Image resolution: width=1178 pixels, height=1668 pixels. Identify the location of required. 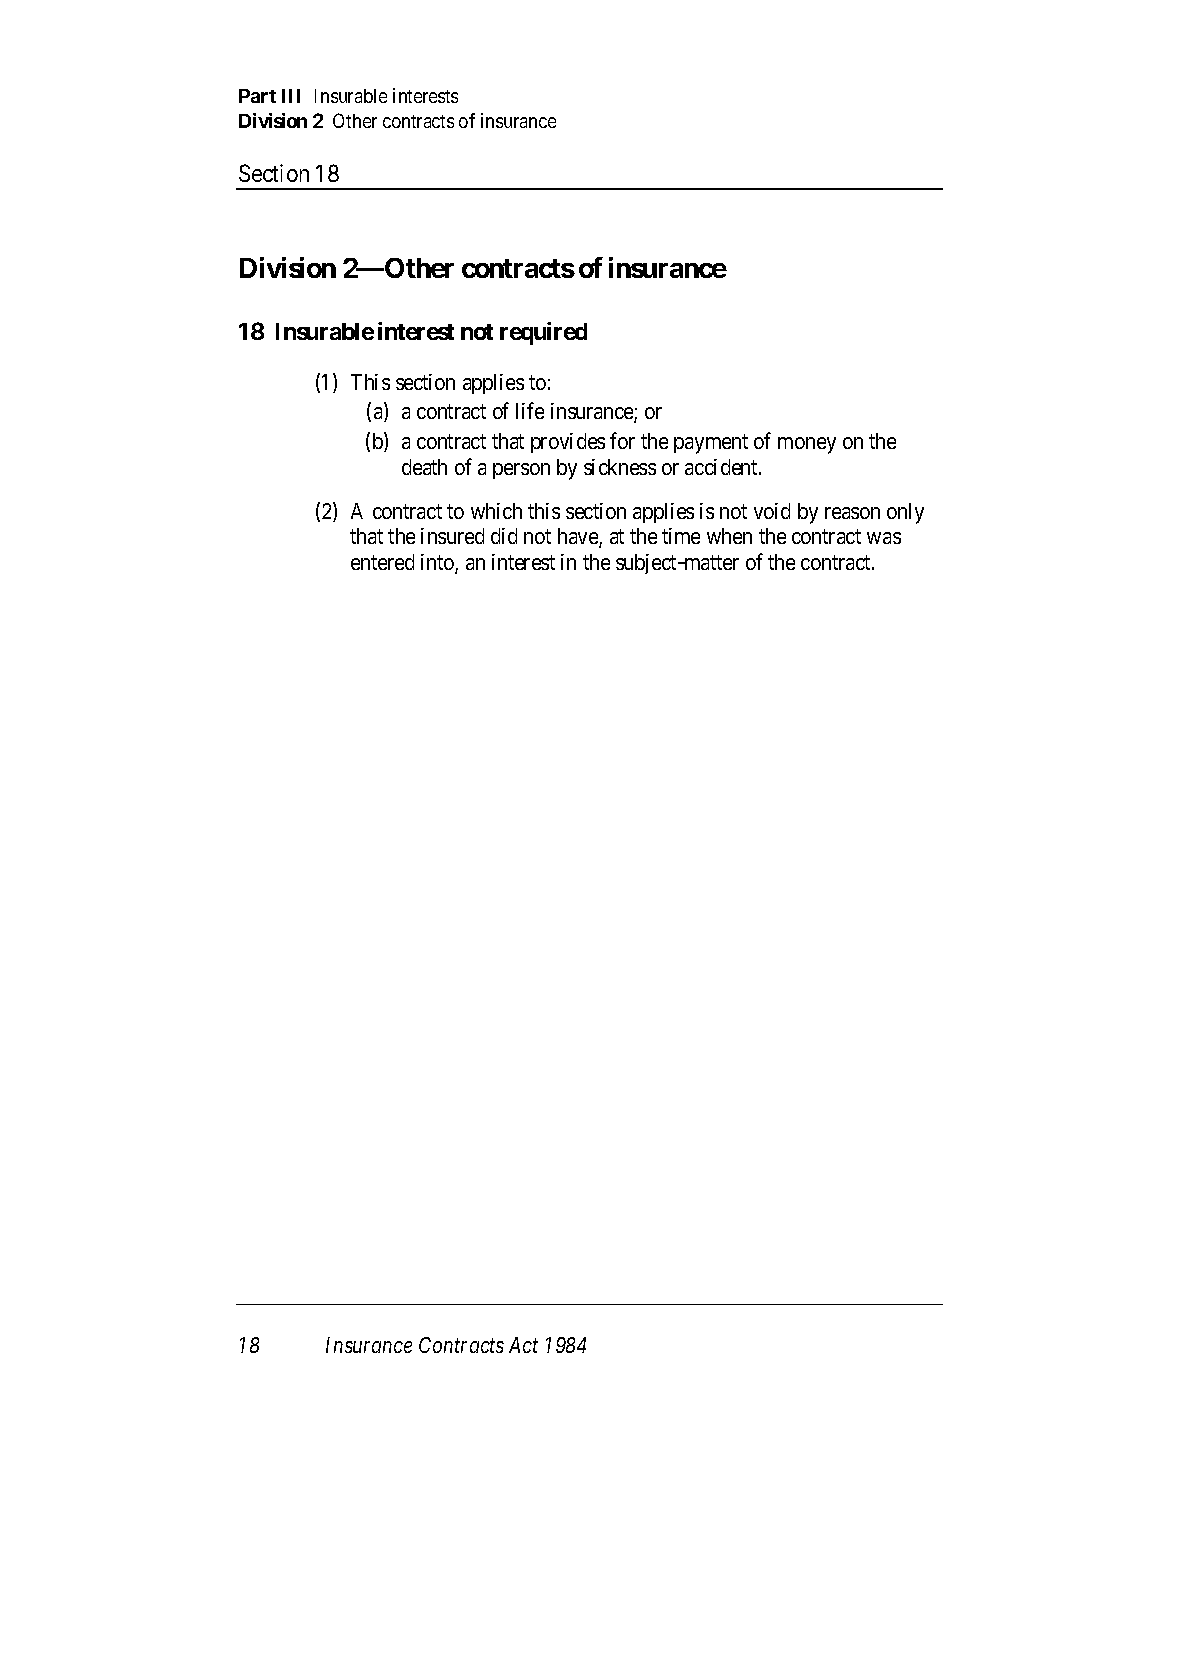
(543, 333).
